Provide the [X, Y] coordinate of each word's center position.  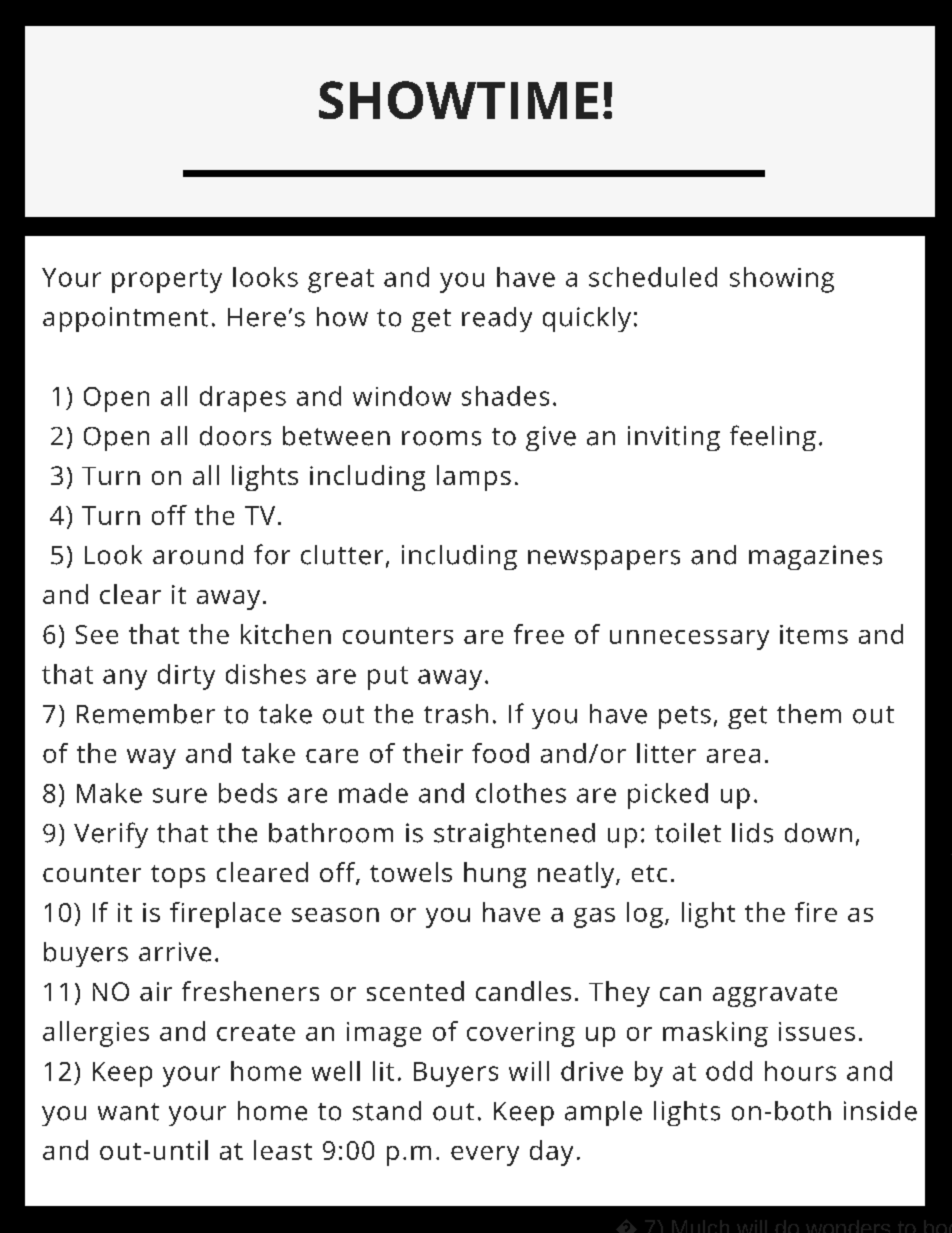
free [539, 634]
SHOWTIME [458, 100]
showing [782, 280]
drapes [243, 399]
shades [505, 396]
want [128, 1112]
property [167, 281]
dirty [186, 677]
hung [495, 875]
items [814, 634]
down [818, 833]
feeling [773, 438]
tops [178, 876]
